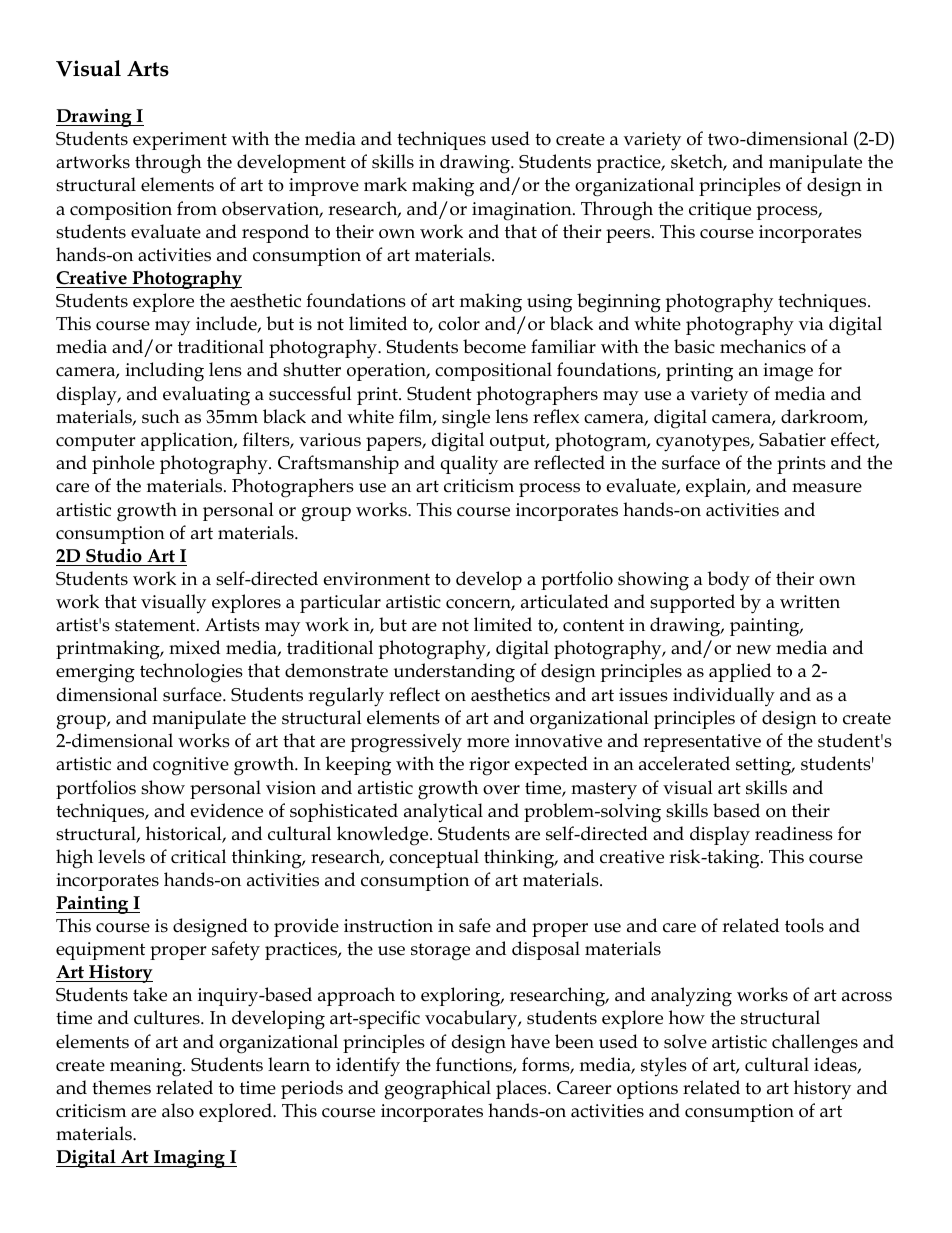  Describe the element at coordinates (720, 211) in the document. I see `critique` at that location.
